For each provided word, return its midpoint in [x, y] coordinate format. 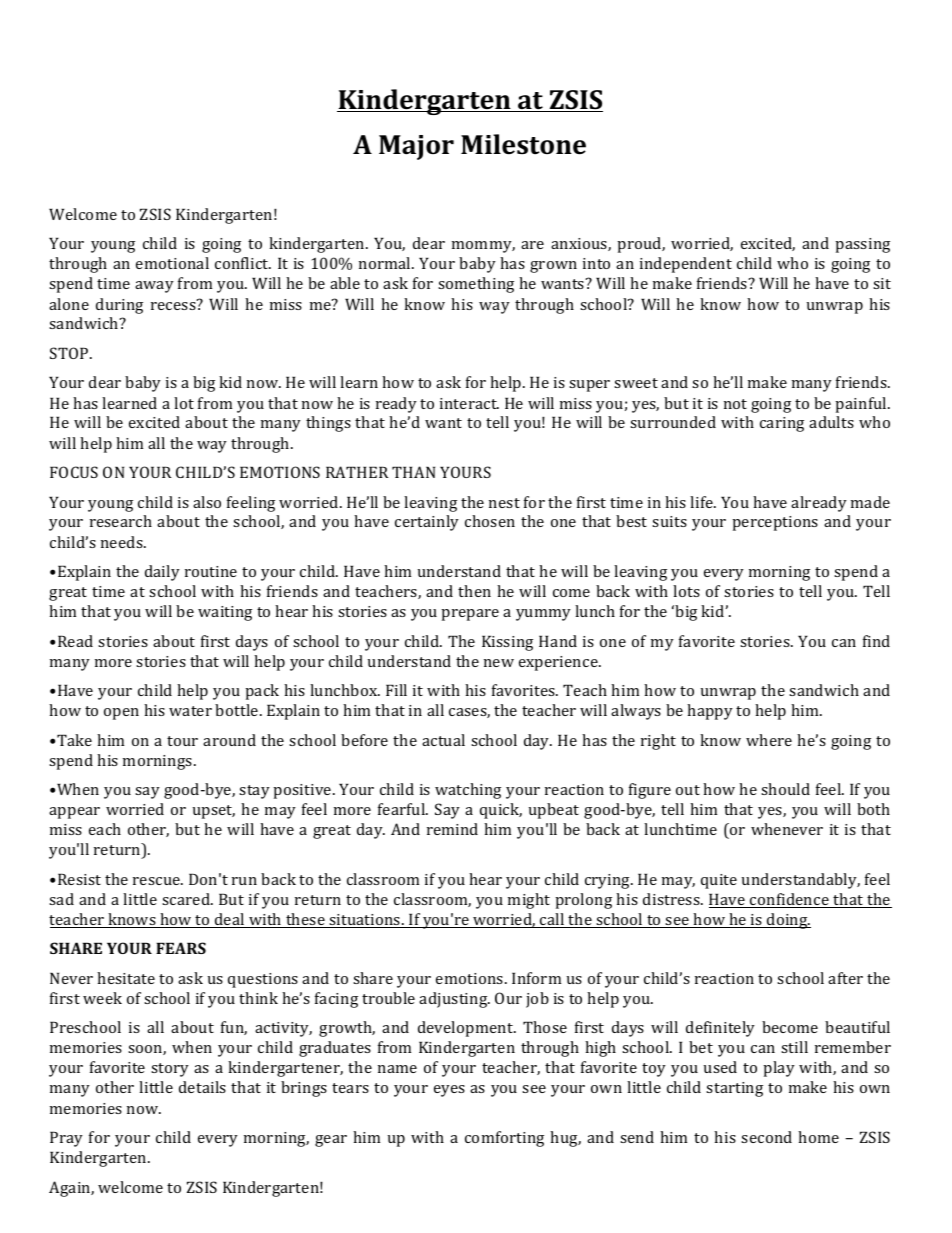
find [876, 641]
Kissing [507, 643]
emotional [172, 263]
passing [862, 245]
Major [416, 147]
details [202, 1087]
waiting [225, 613]
